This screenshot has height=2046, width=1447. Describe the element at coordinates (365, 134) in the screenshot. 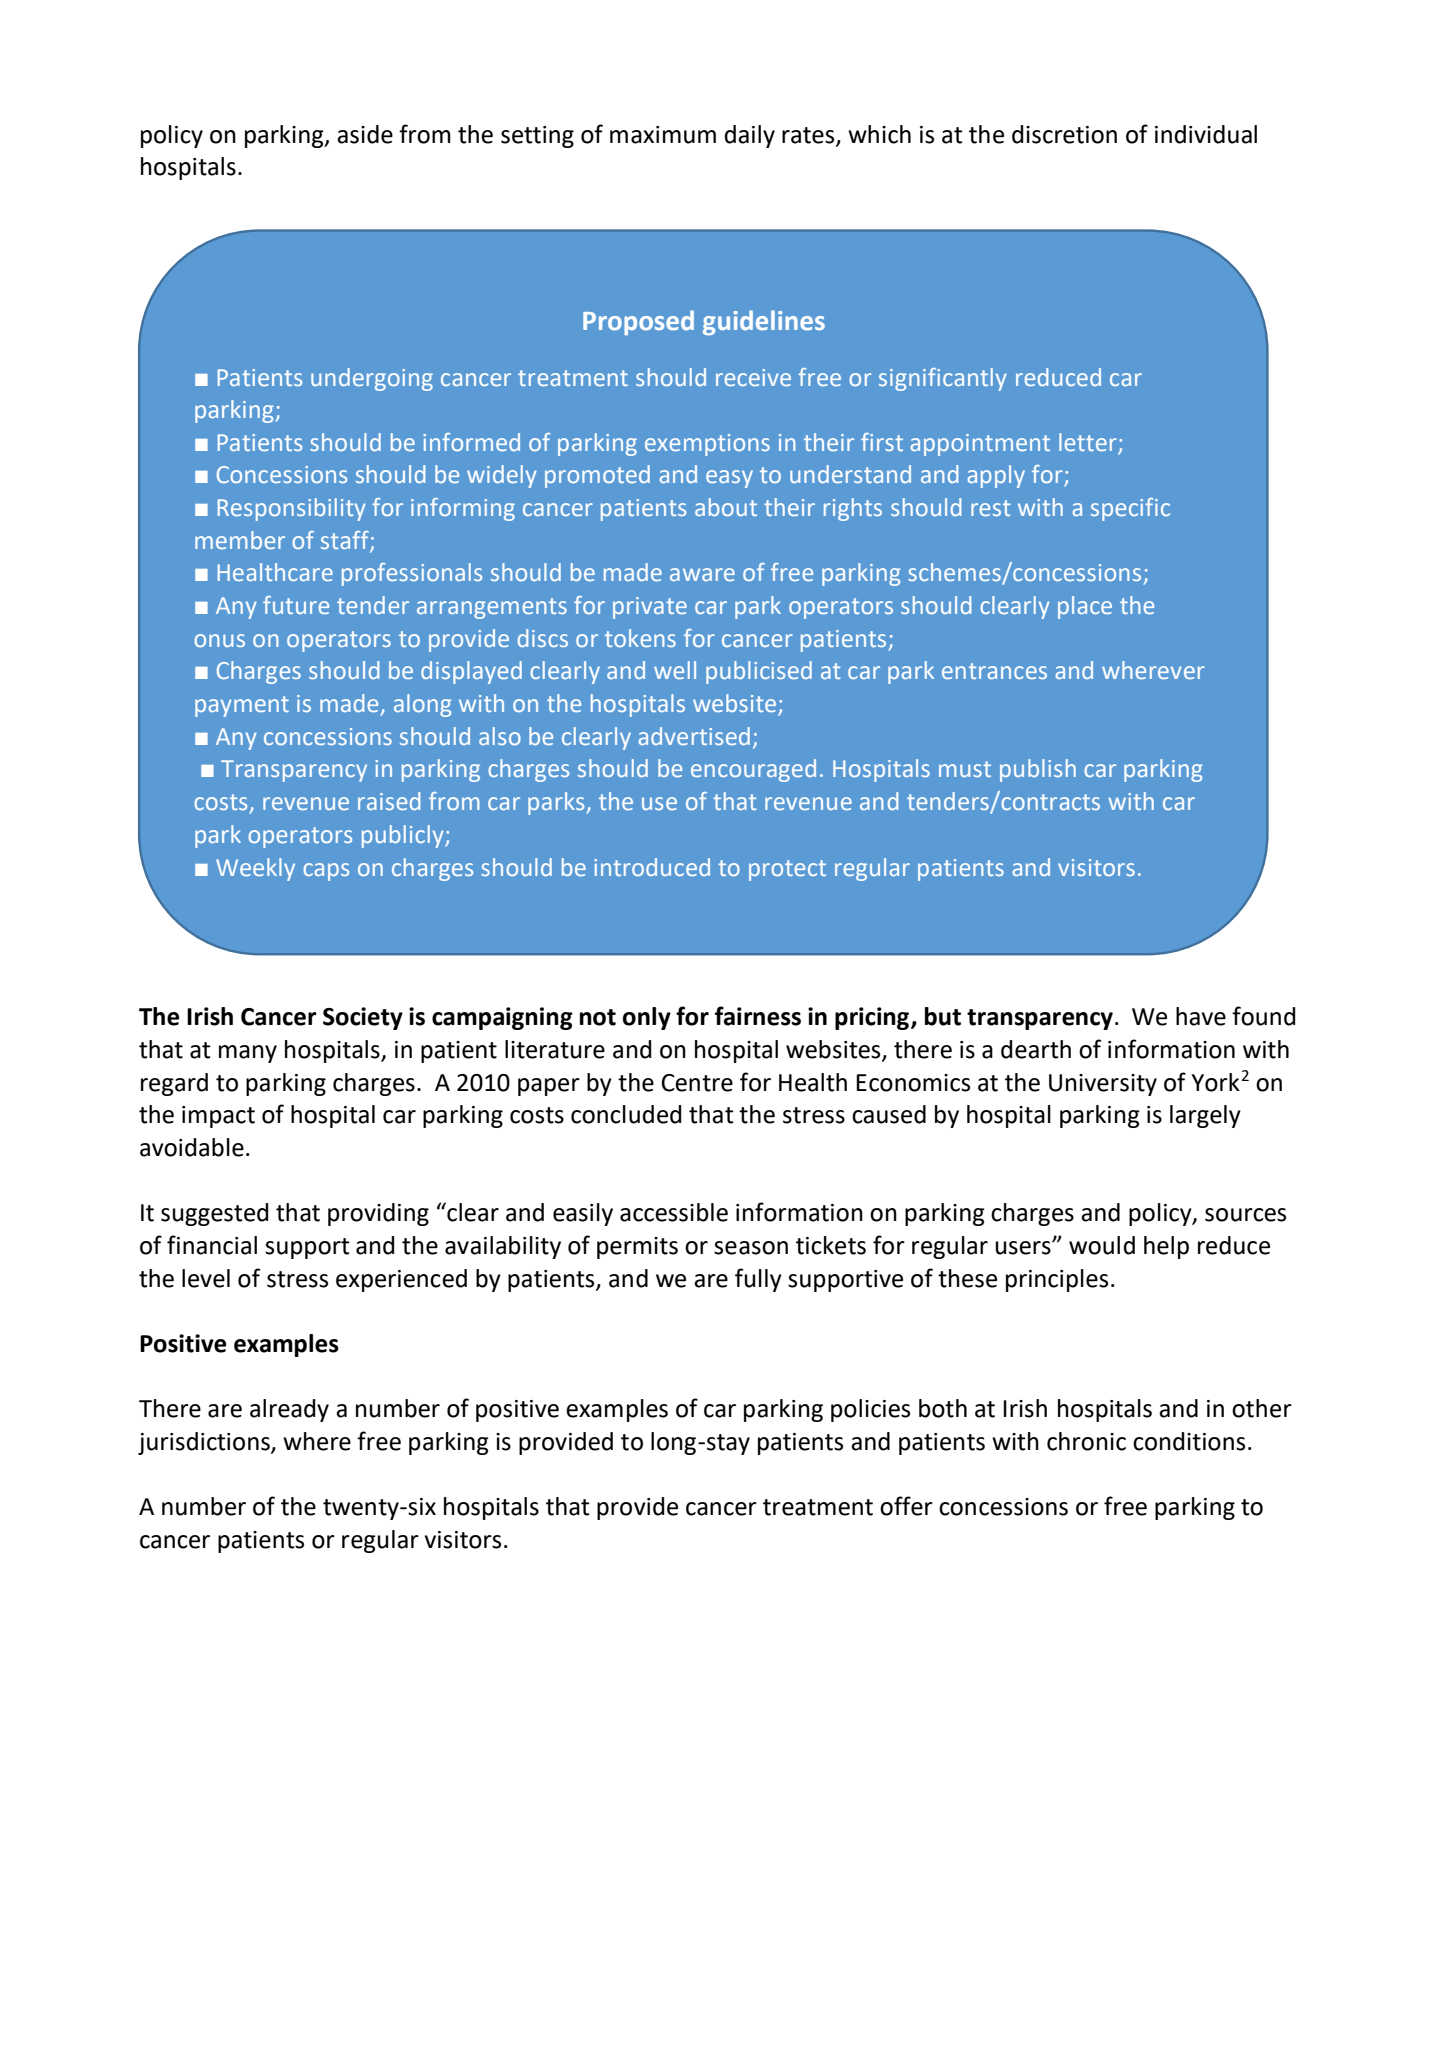

I see `aside` at that location.
